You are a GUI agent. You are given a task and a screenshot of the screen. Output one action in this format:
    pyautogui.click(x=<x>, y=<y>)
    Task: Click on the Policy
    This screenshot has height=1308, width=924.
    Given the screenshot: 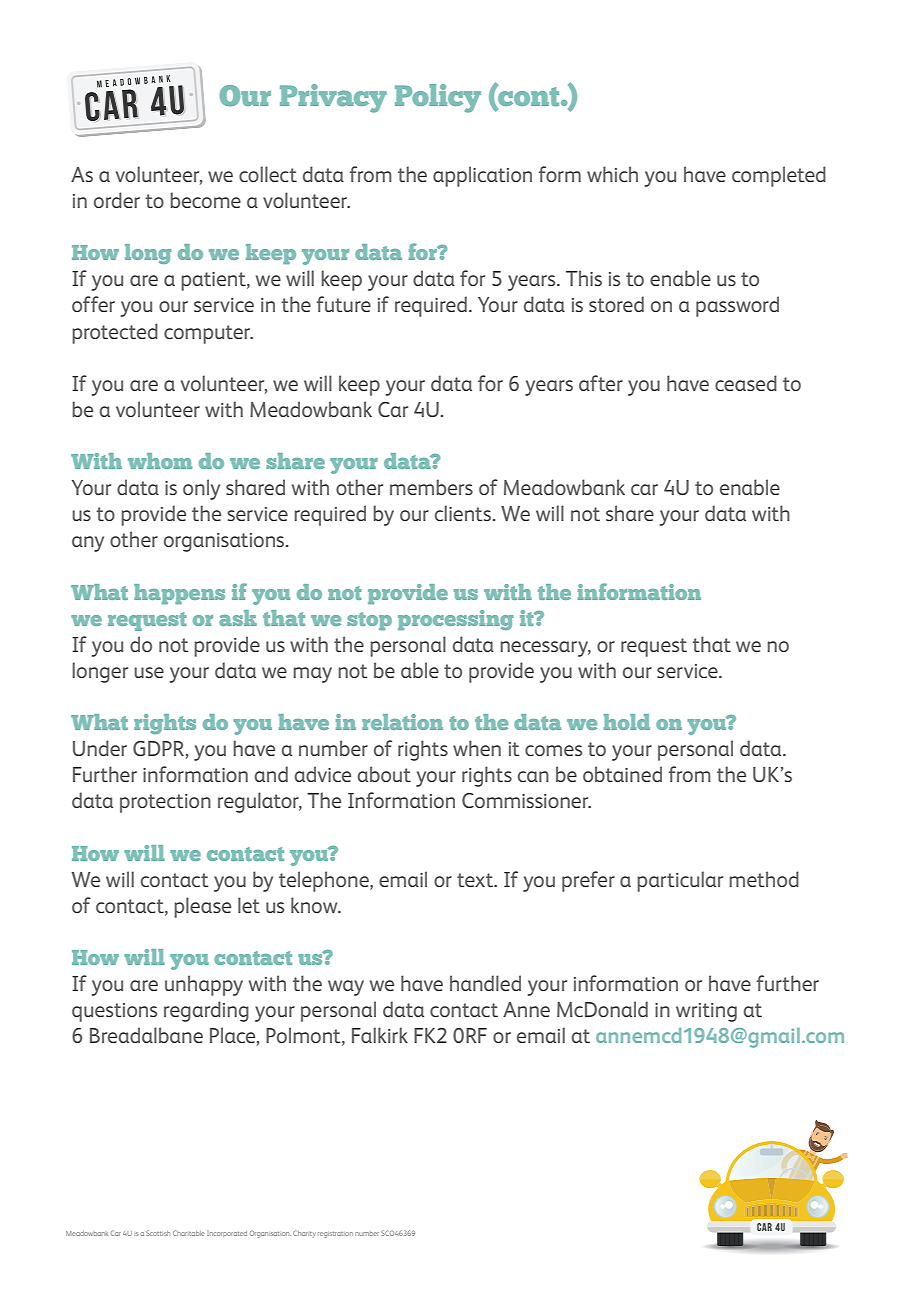 What is the action you would take?
    pyautogui.click(x=438, y=98)
